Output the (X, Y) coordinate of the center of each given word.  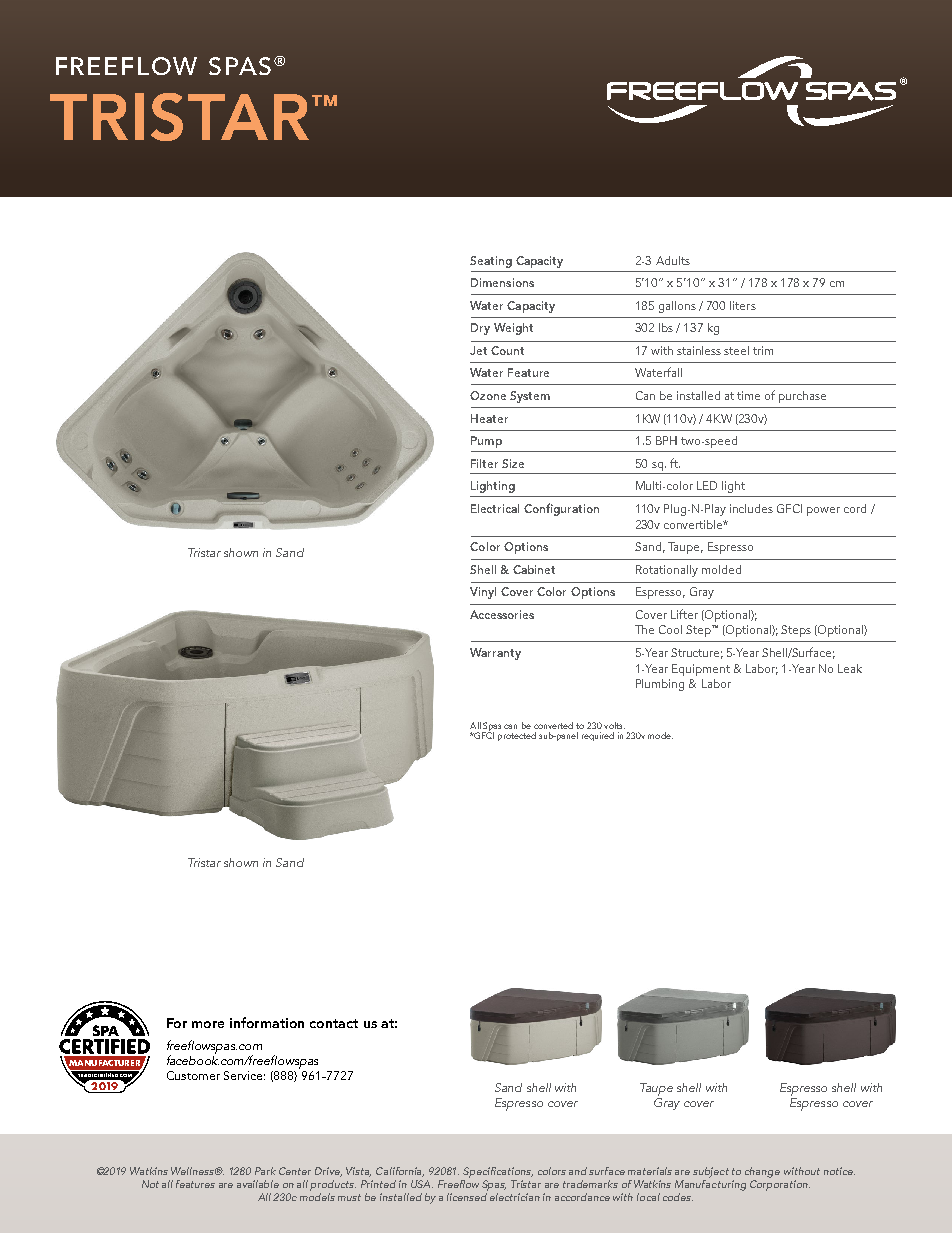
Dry (480, 329)
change (762, 1172)
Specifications (498, 1172)
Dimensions (502, 282)
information (267, 1022)
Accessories (502, 614)
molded (721, 569)
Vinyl (483, 593)
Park (265, 1171)
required (598, 736)
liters (743, 305)
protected (517, 736)
